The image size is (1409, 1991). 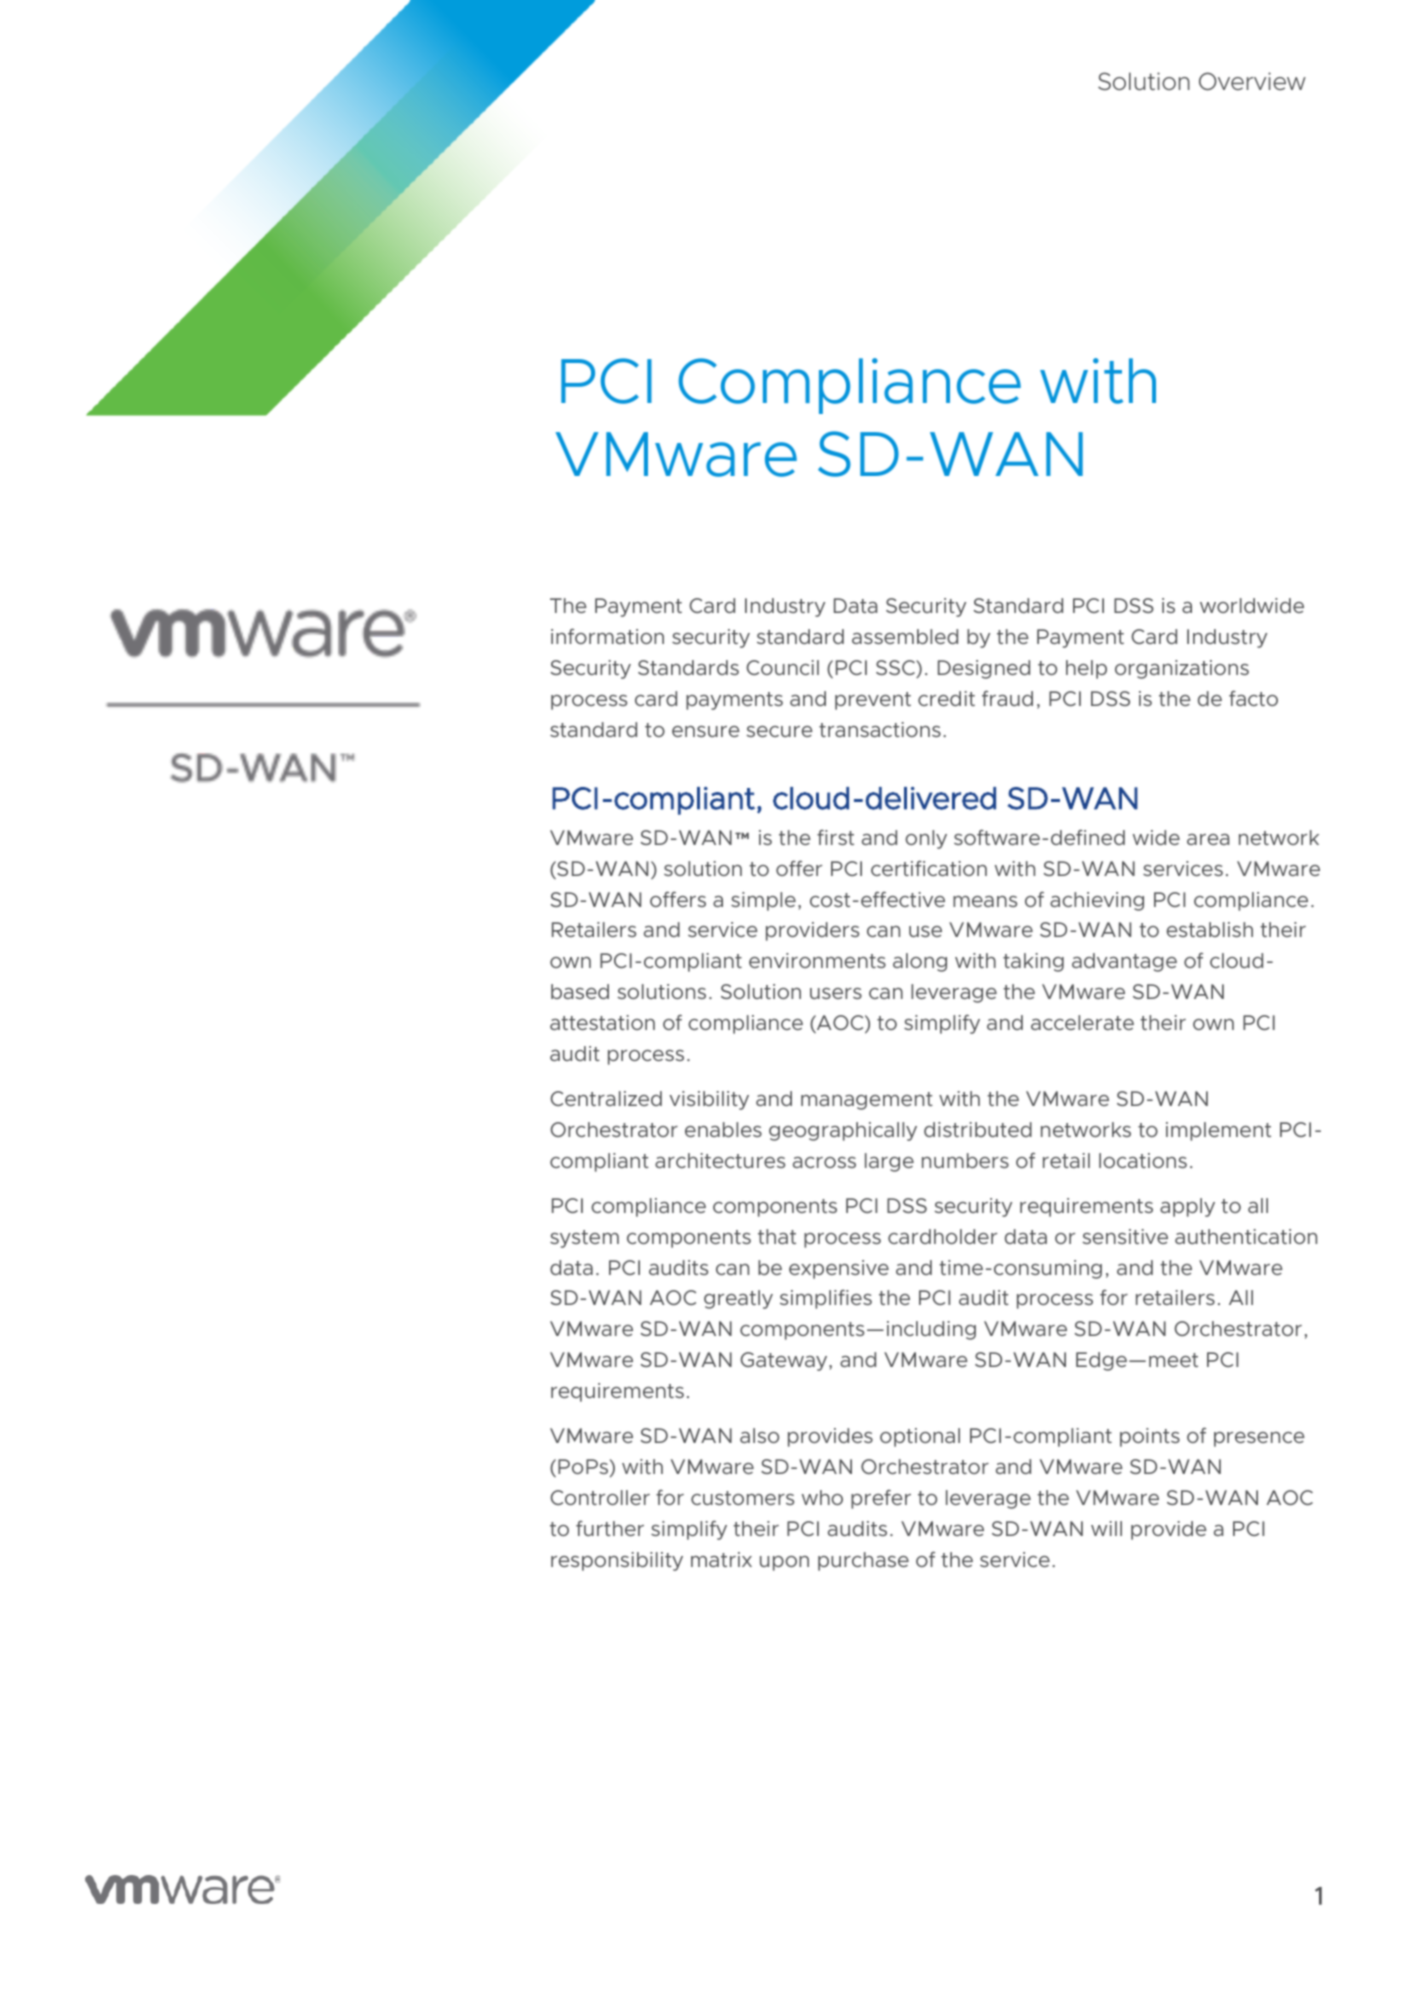 I want to click on ensure, so click(x=706, y=731).
